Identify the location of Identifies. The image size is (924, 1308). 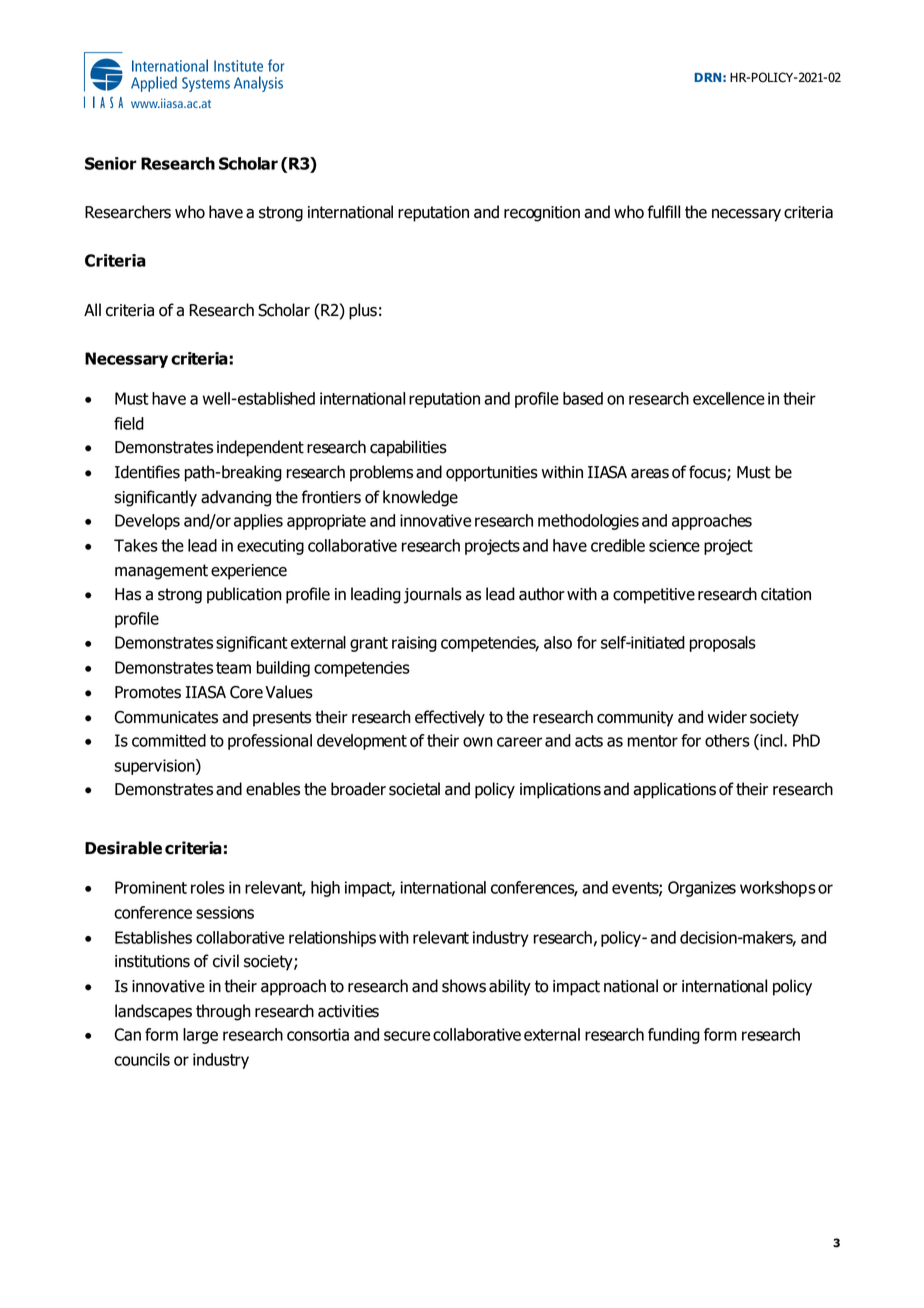
(147, 472).
